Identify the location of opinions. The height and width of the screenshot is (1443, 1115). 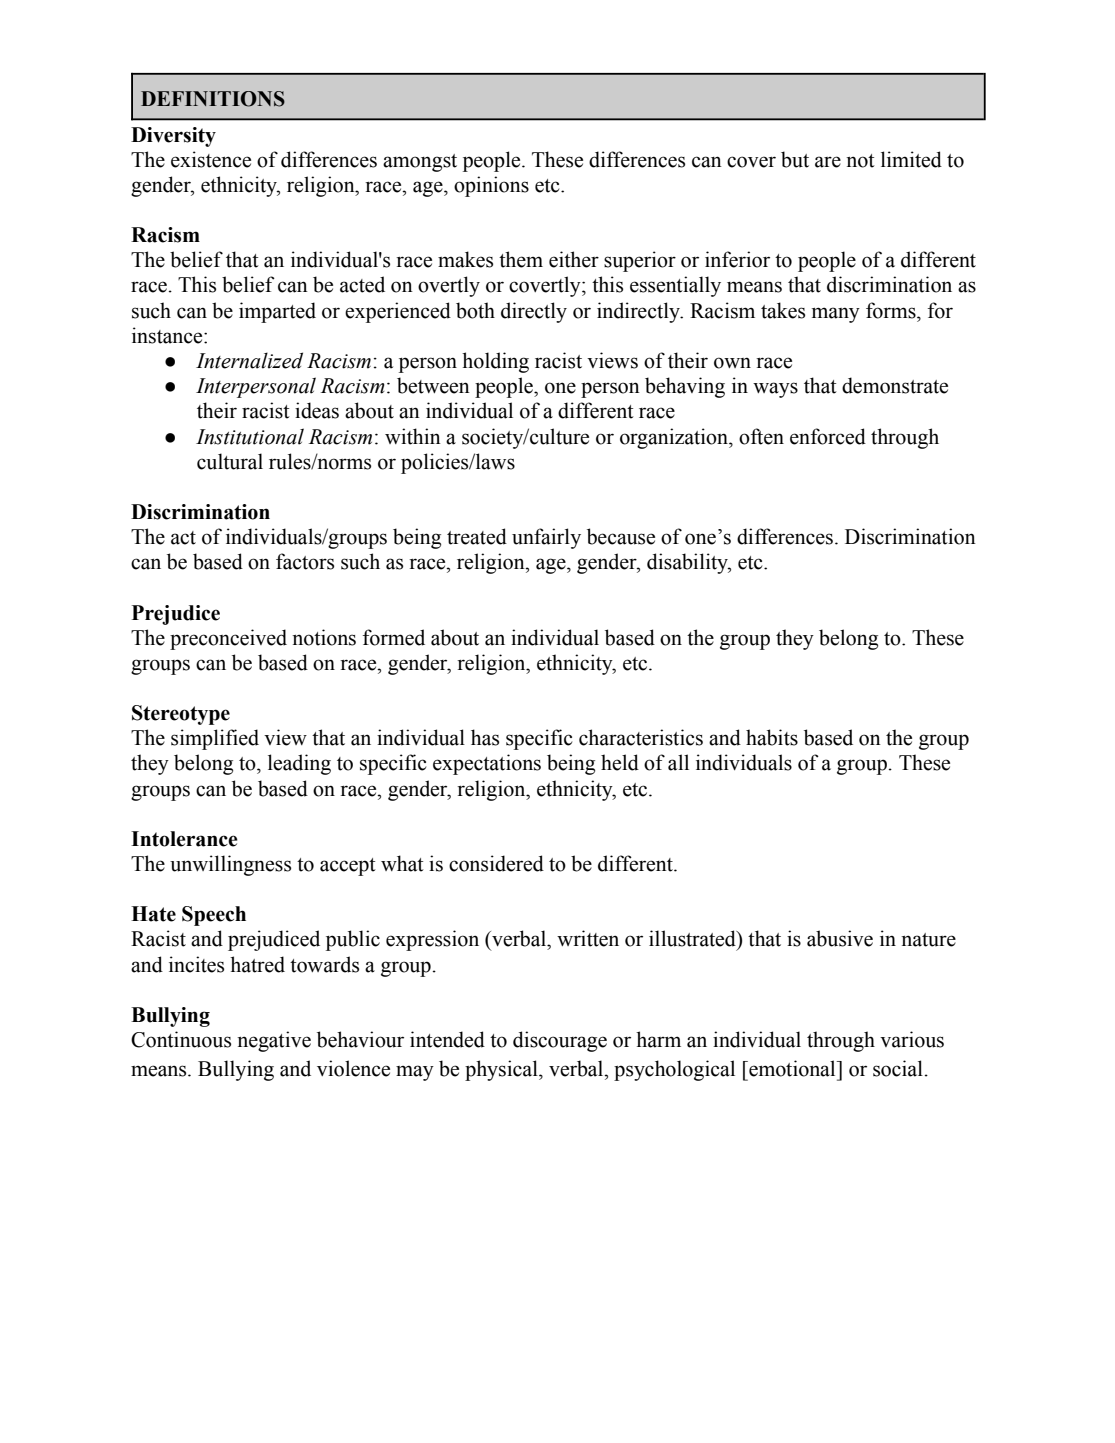
(491, 186).
